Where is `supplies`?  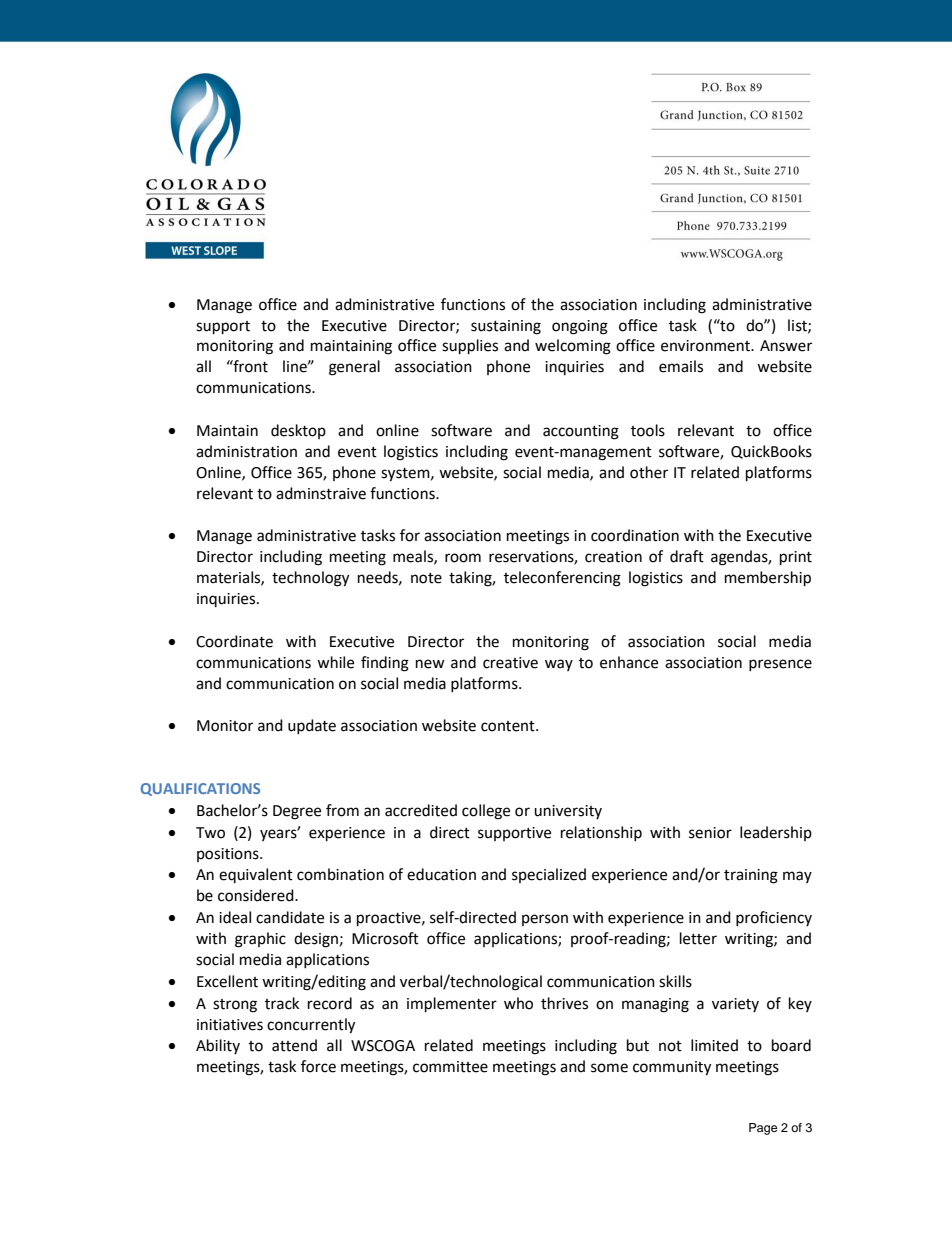 supplies is located at coordinates (470, 347).
